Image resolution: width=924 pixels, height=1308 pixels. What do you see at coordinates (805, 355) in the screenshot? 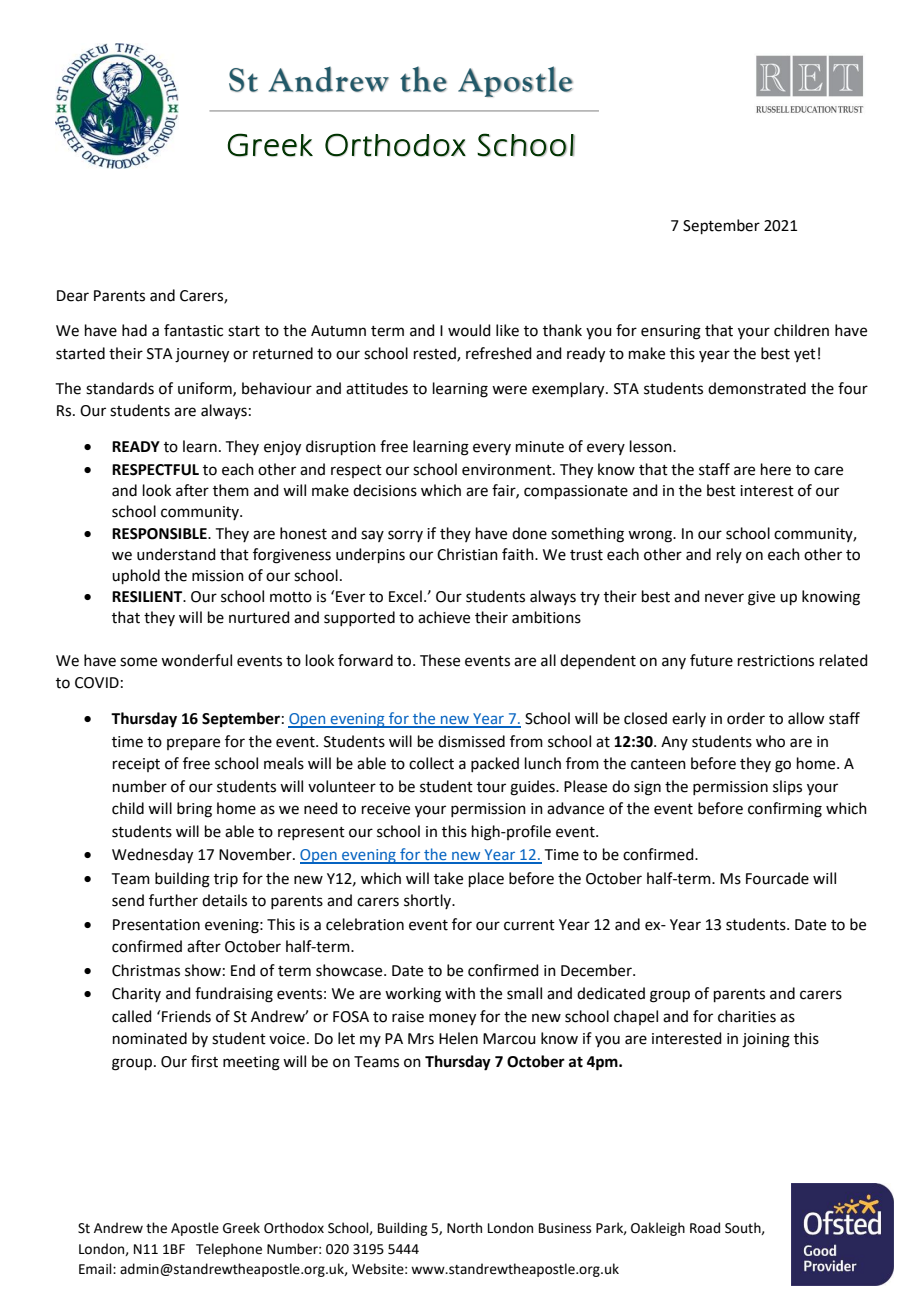
I see `yet` at bounding box center [805, 355].
